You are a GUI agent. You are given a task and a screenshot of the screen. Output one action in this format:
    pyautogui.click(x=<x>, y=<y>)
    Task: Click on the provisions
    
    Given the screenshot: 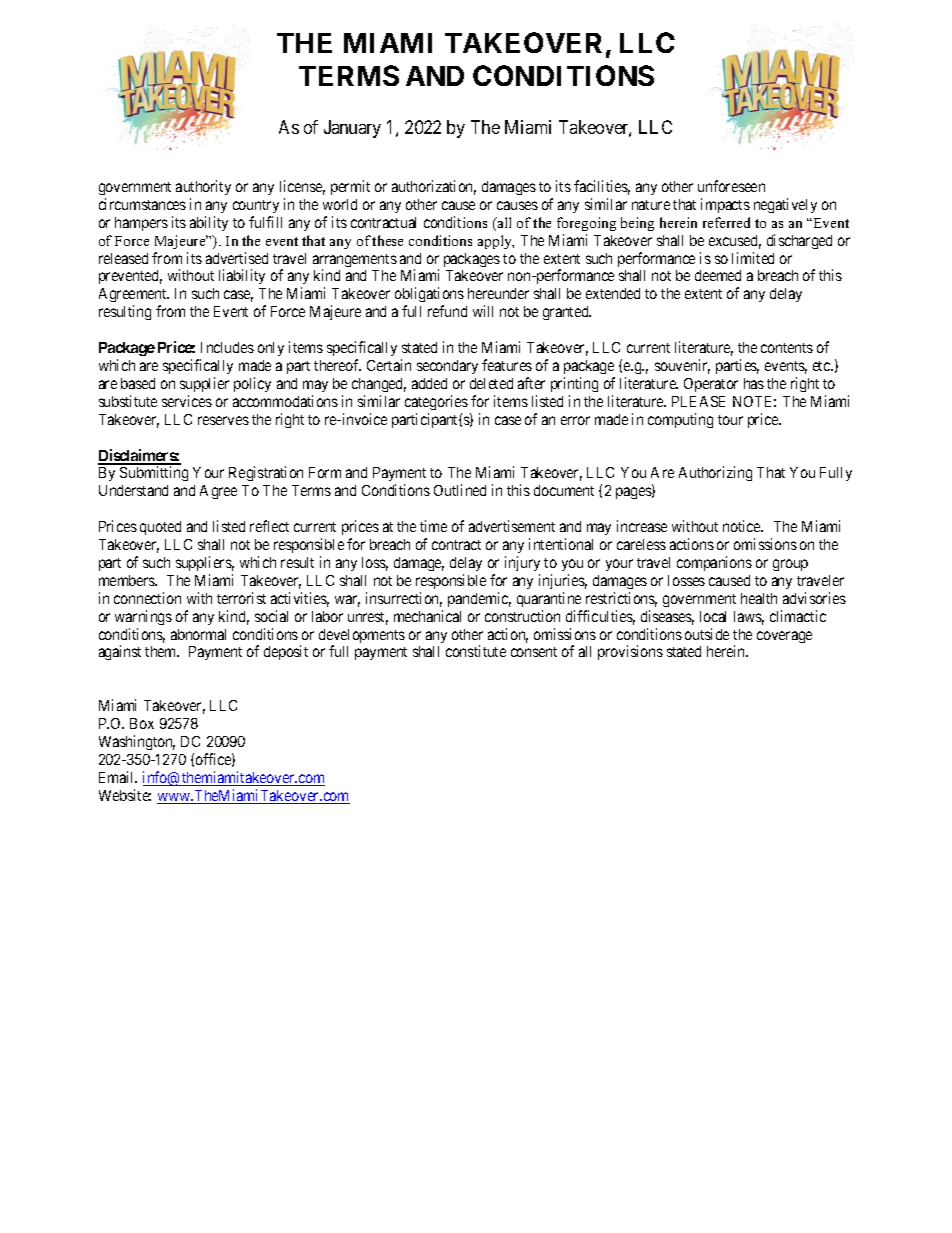 What is the action you would take?
    pyautogui.click(x=630, y=652)
